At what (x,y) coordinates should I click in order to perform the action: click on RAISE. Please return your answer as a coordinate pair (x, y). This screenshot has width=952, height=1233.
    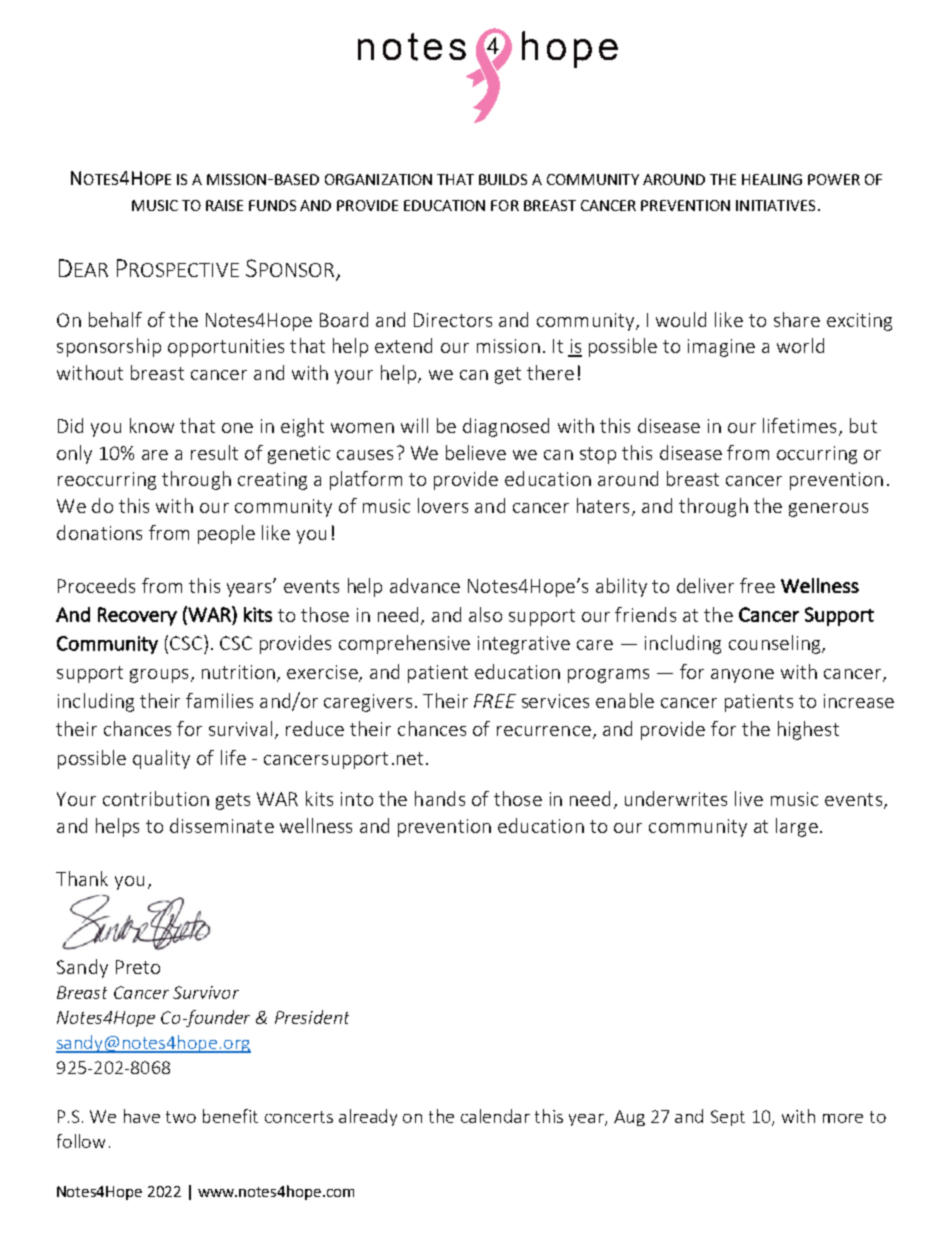
    Looking at the image, I should click on (224, 205).
